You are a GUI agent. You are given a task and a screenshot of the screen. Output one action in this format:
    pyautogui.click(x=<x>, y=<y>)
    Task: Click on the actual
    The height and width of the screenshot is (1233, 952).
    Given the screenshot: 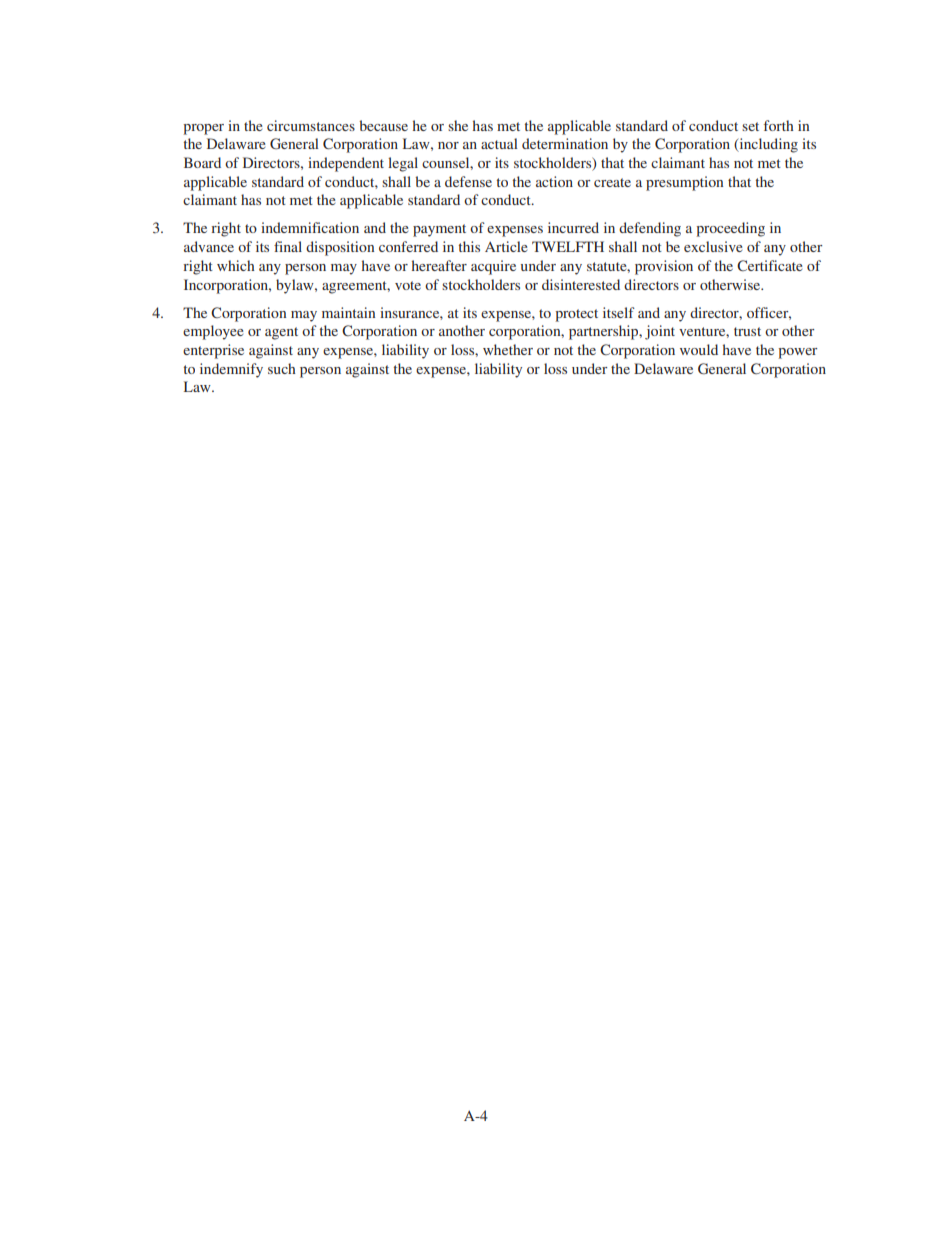 What is the action you would take?
    pyautogui.click(x=499, y=143)
